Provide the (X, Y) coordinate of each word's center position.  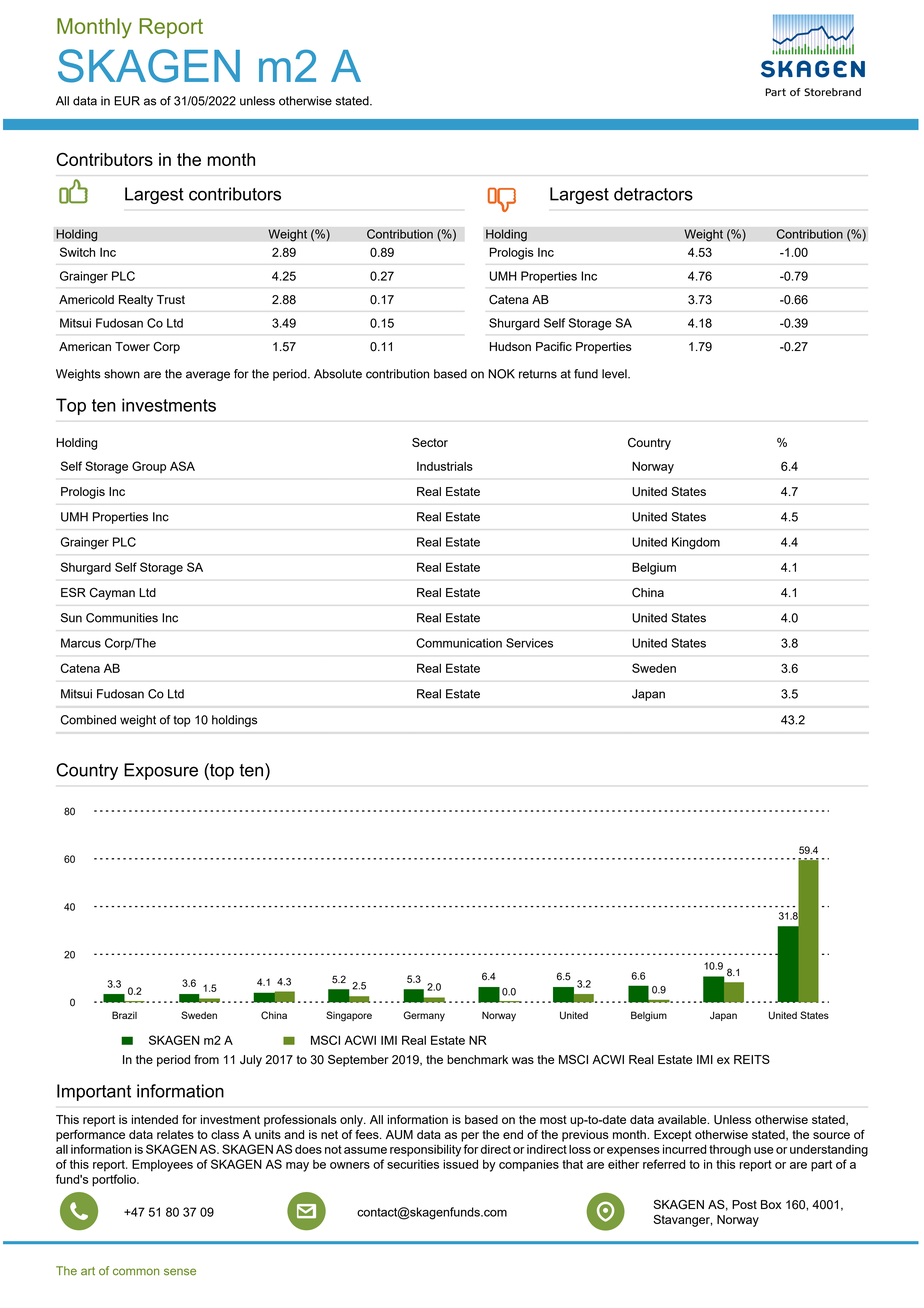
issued (460, 1164)
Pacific (554, 346)
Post (744, 1204)
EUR (127, 101)
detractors (653, 194)
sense (180, 1272)
